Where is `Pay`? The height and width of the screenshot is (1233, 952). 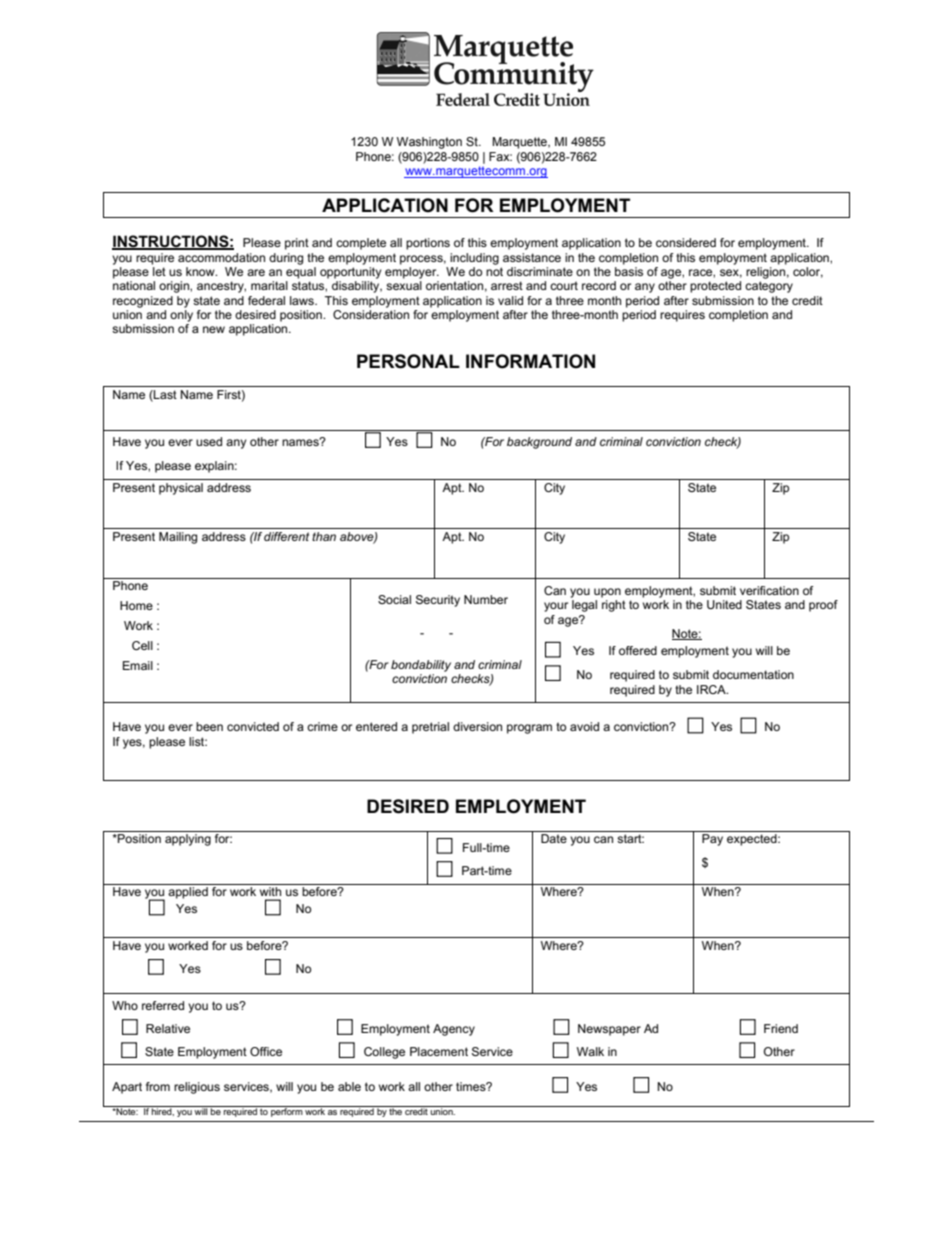 Pay is located at coordinates (712, 840).
